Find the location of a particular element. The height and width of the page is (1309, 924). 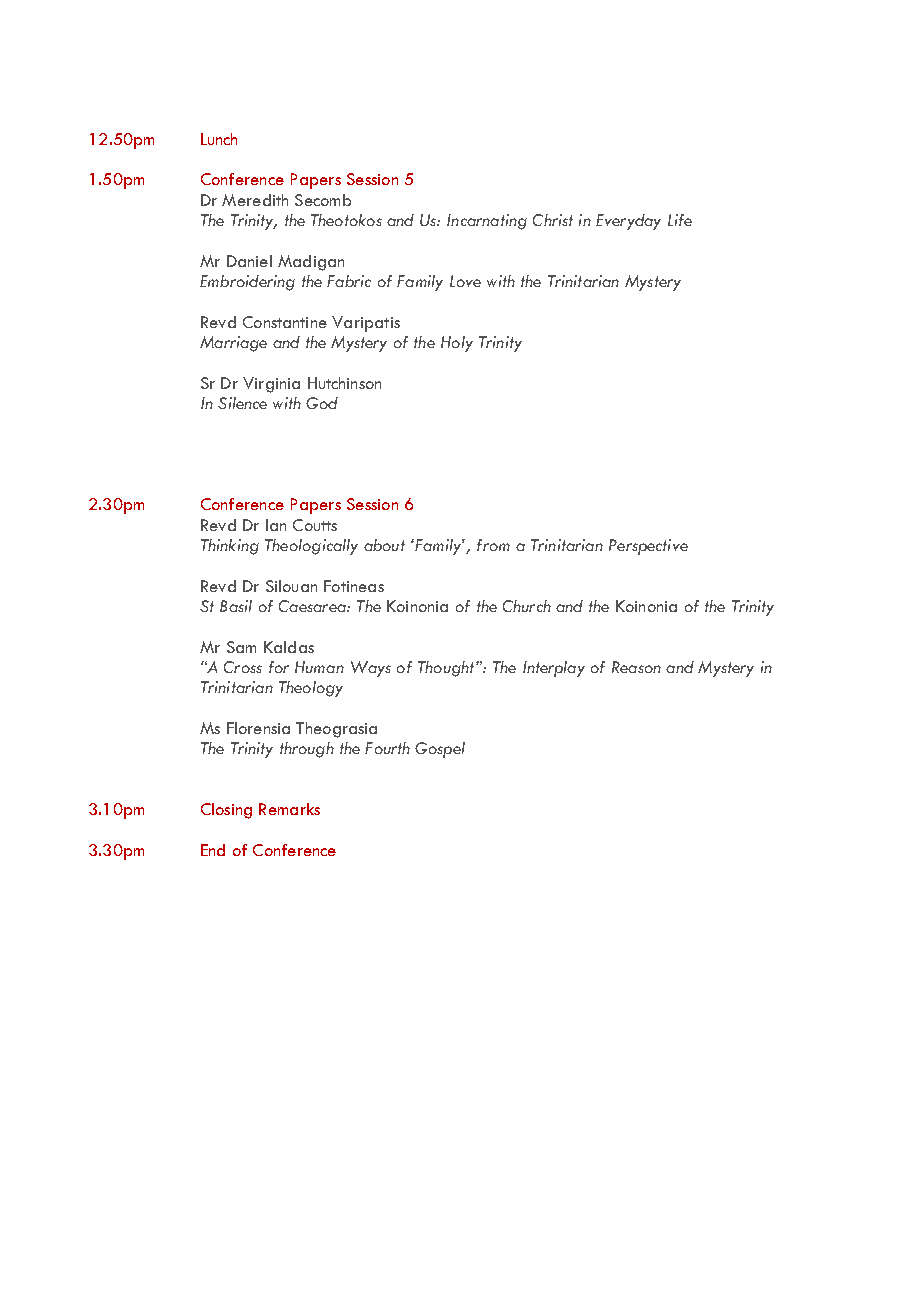

Everyday is located at coordinates (628, 222).
